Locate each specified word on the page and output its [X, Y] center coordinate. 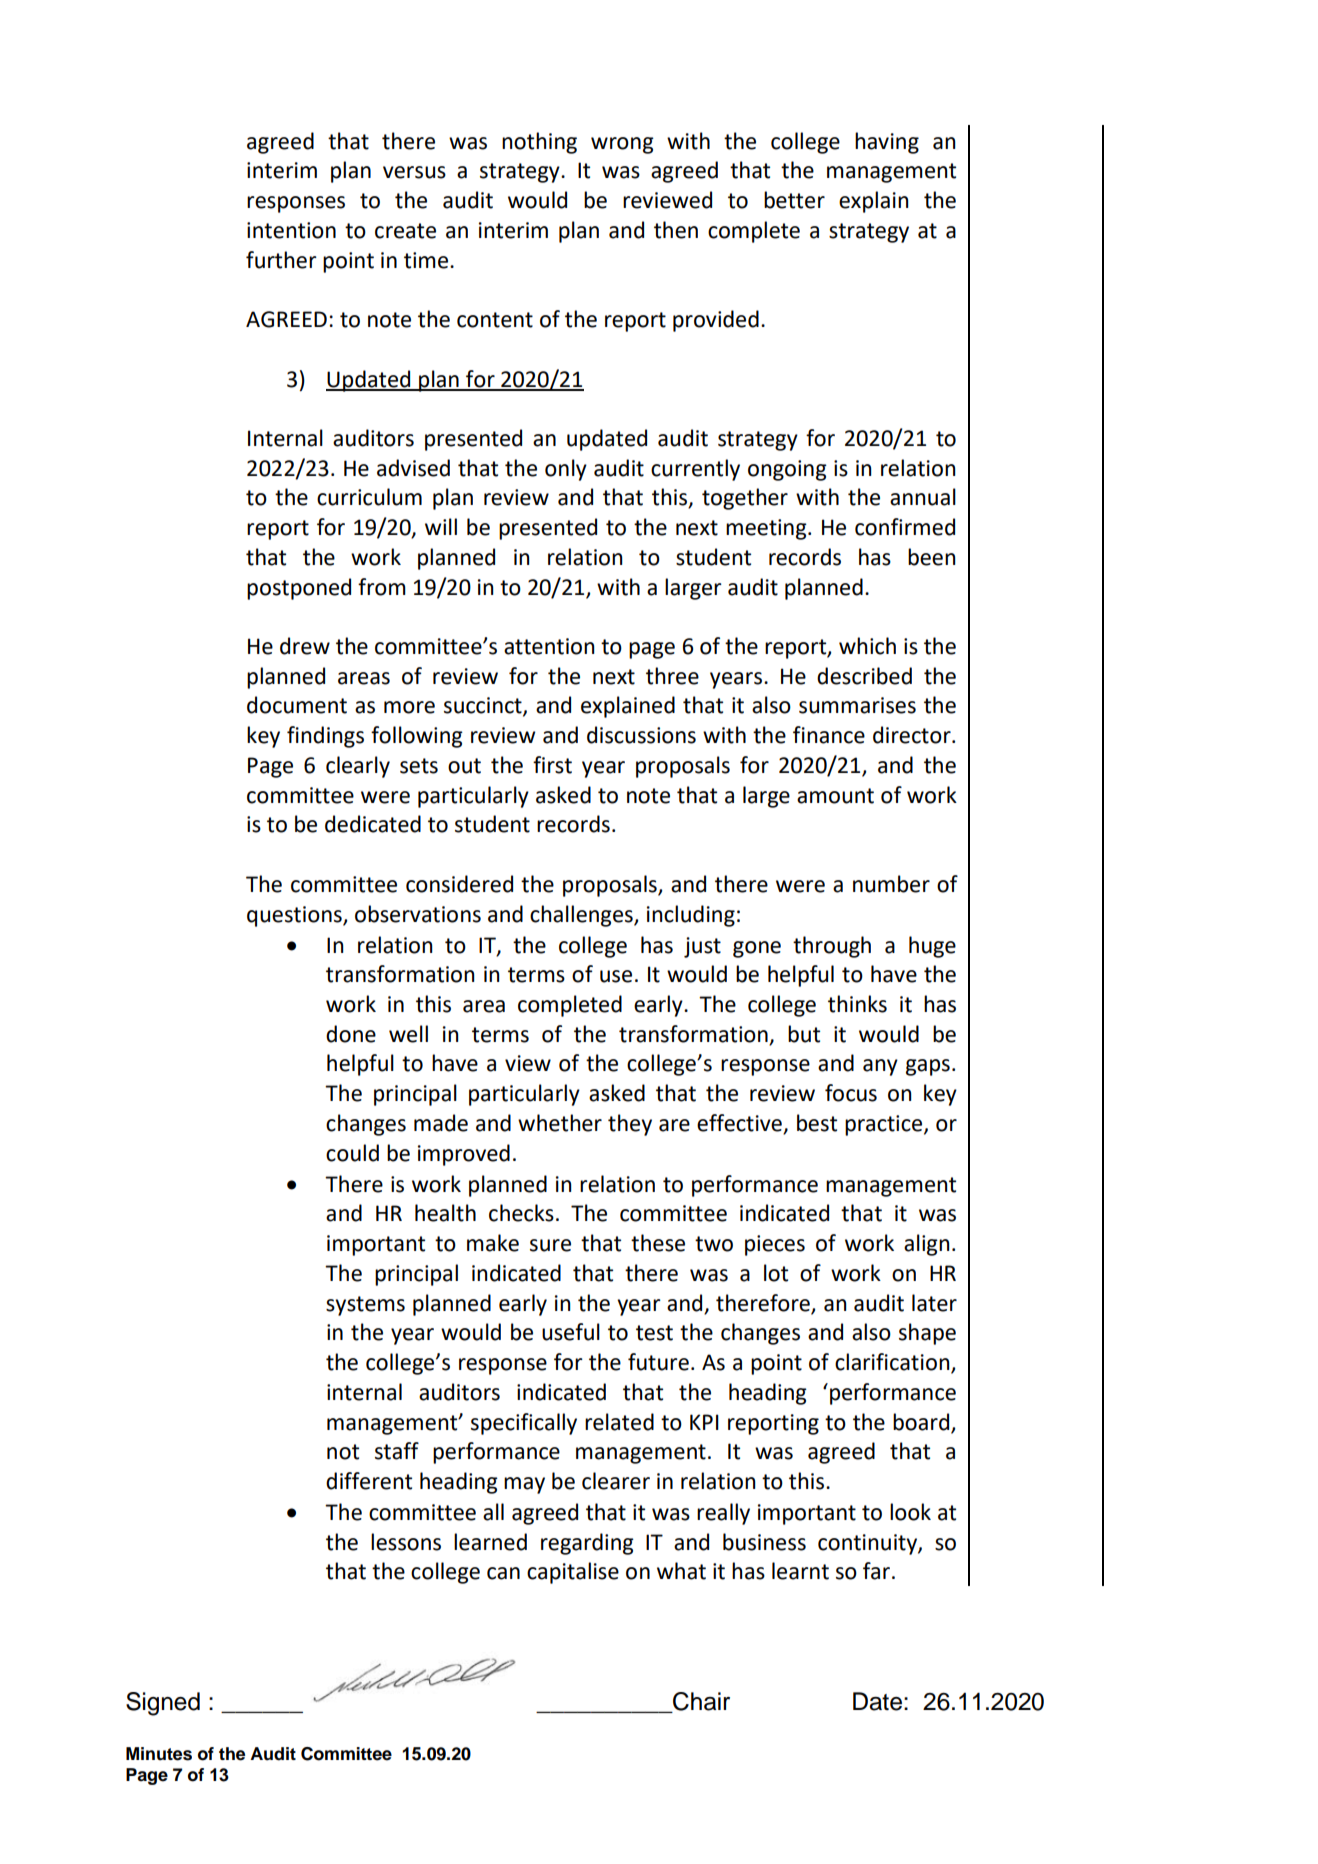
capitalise [573, 1573]
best [817, 1123]
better [794, 200]
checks [521, 1213]
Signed [163, 1704]
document [297, 705]
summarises [857, 705]
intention [291, 230]
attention [549, 646]
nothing [539, 143]
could [352, 1153]
